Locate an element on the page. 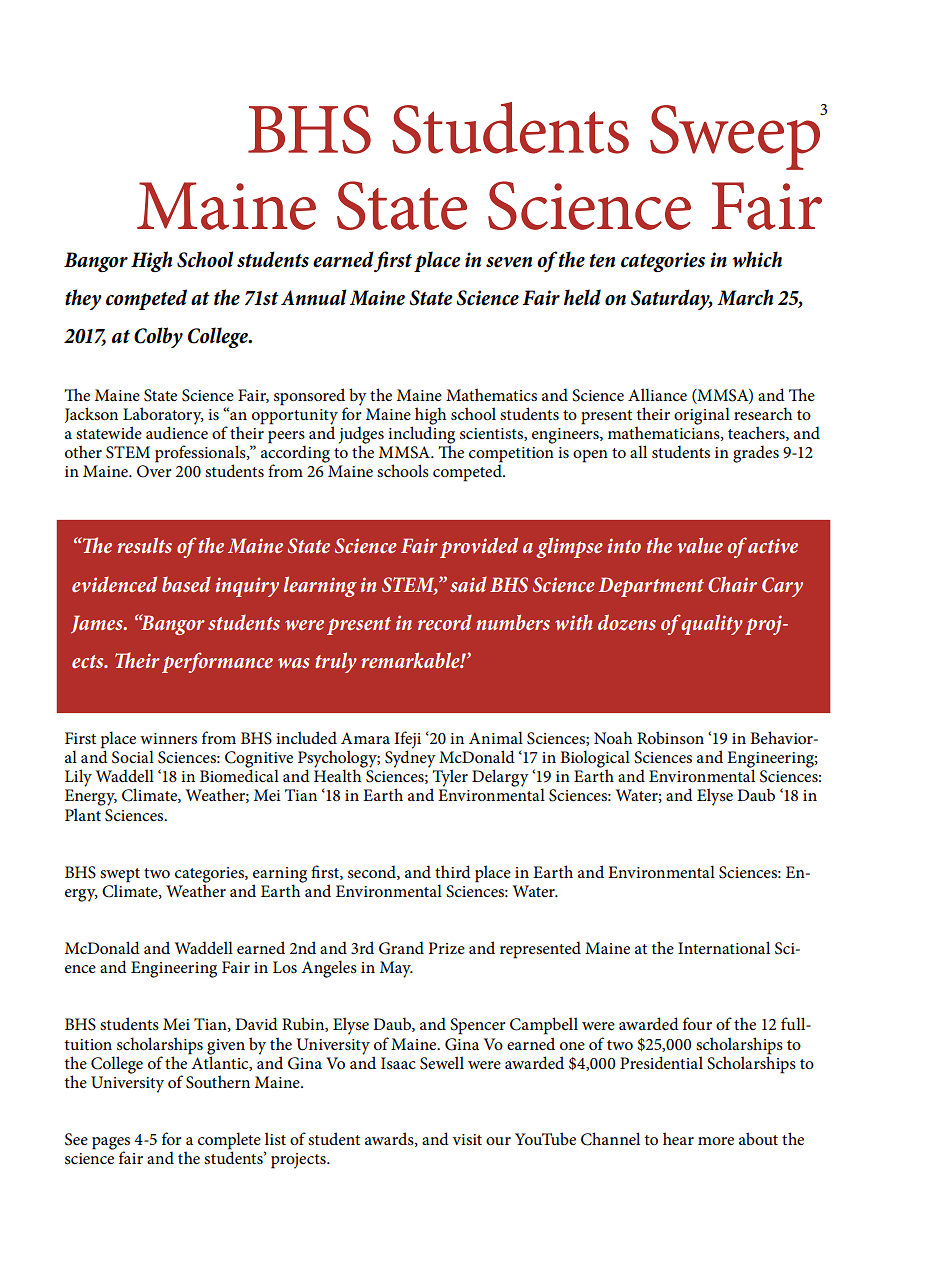 This page has height=1288, width=930. value is located at coordinates (700, 545).
